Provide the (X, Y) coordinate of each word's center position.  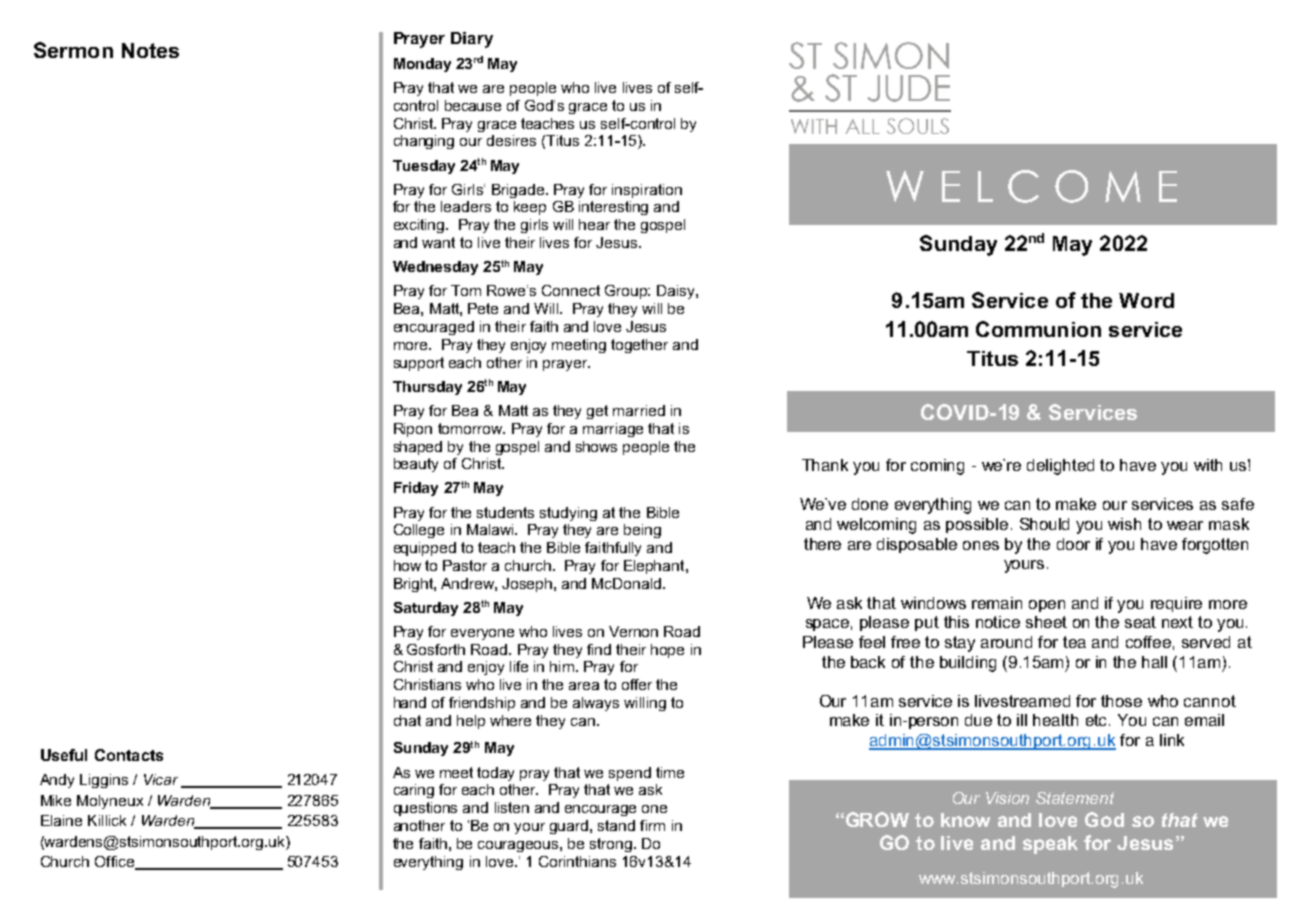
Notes (150, 50)
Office (116, 863)
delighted (1060, 467)
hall (1154, 662)
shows (596, 446)
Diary (472, 40)
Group (627, 292)
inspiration (647, 191)
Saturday (426, 609)
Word (1146, 300)
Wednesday (435, 268)
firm (652, 825)
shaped (418, 448)
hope (667, 651)
